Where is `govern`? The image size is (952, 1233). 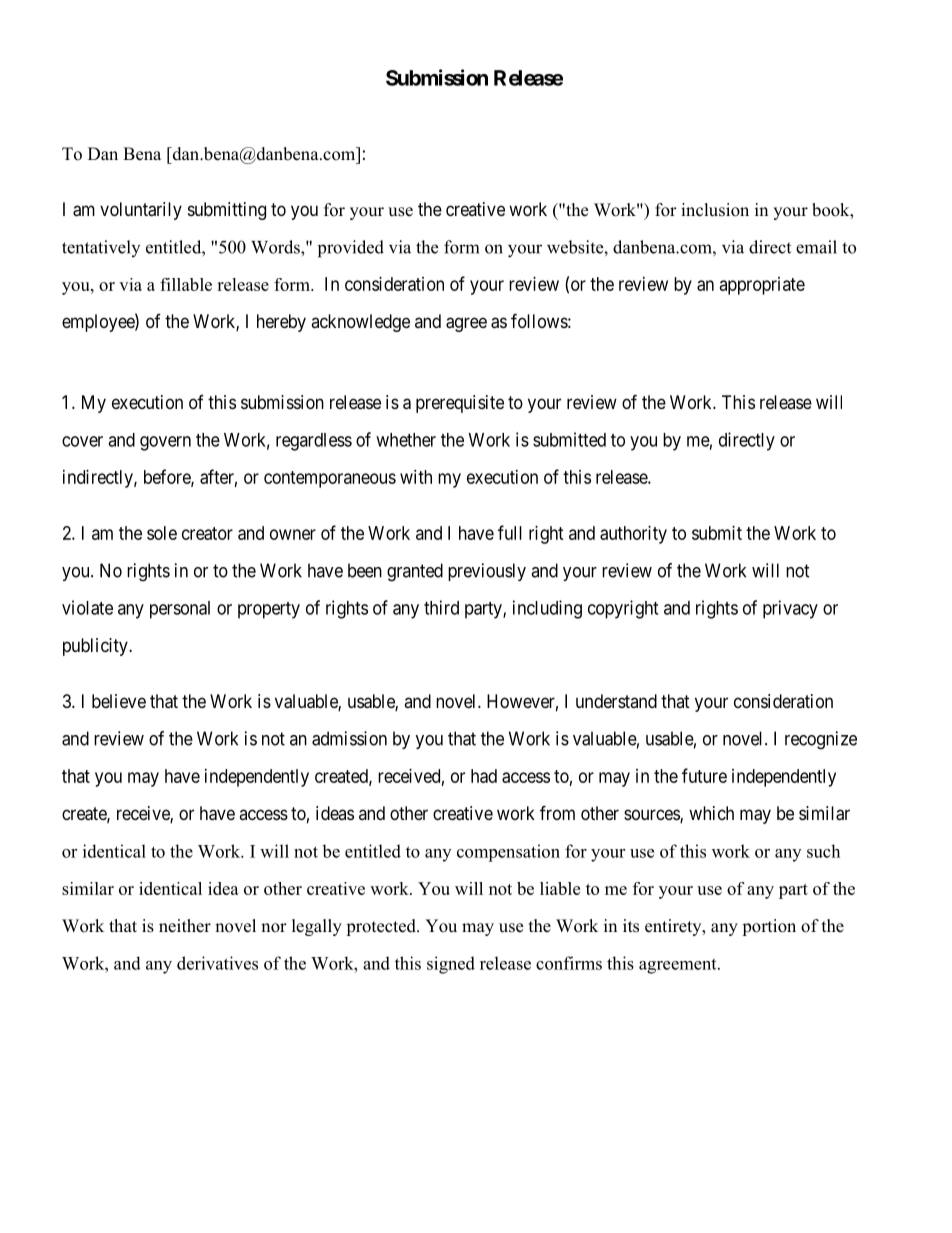
govern is located at coordinates (165, 443).
